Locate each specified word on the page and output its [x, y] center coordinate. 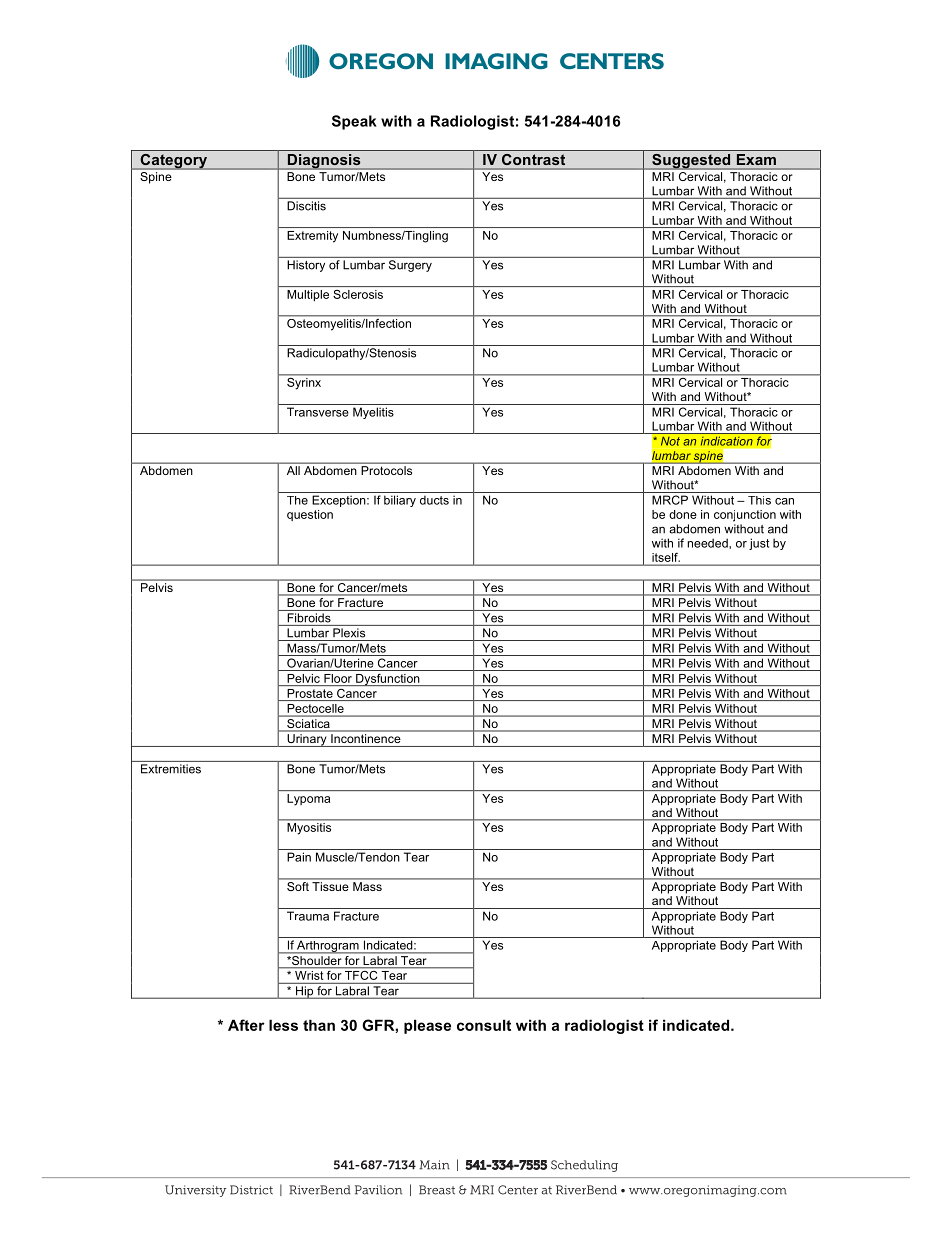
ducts [434, 500]
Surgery [410, 266]
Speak [354, 122]
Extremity [312, 237]
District [251, 1190]
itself [666, 557]
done [683, 514]
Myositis [309, 828]
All [293, 470]
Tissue [330, 886]
